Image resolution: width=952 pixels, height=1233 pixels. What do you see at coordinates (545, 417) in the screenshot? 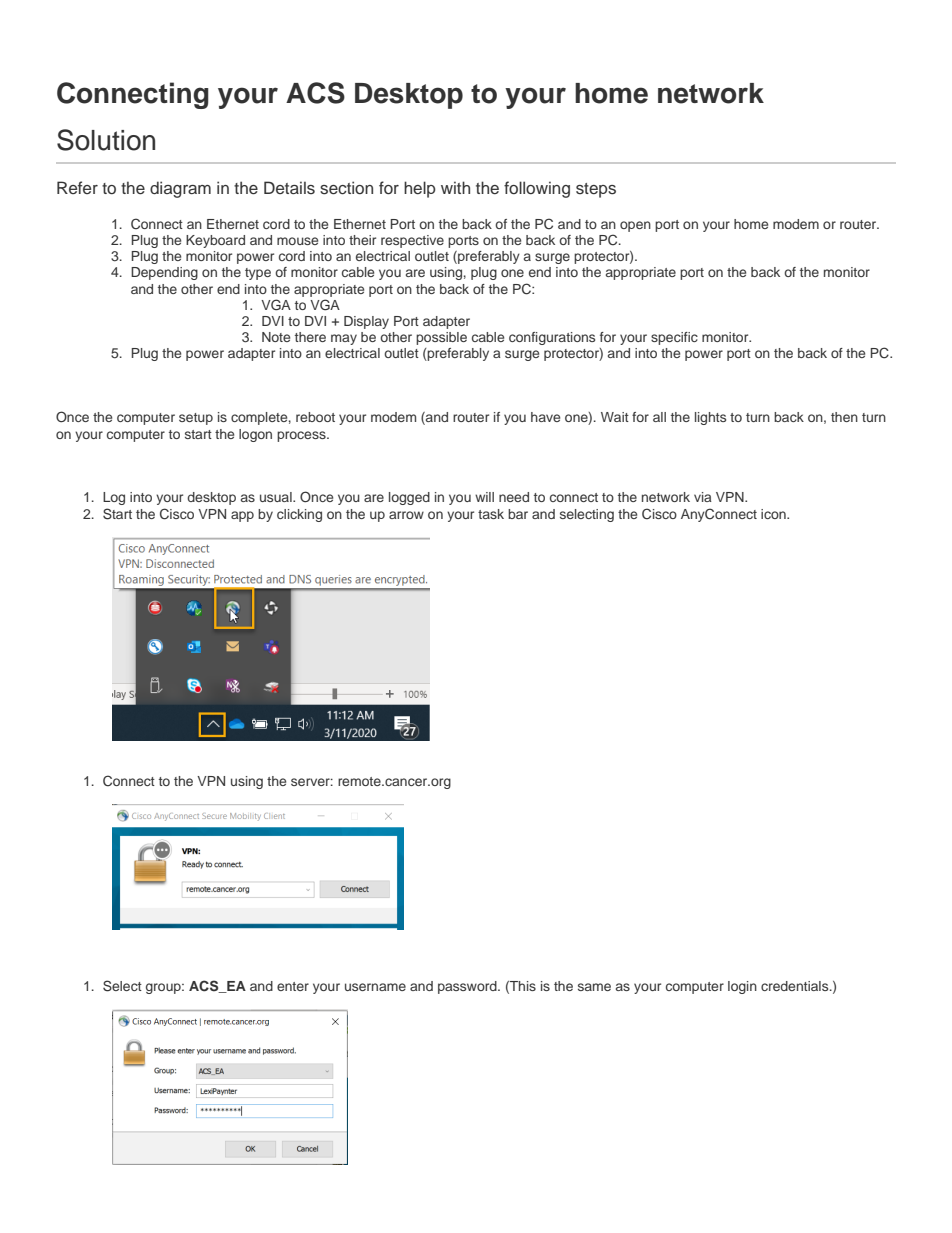
I see `have` at bounding box center [545, 417].
